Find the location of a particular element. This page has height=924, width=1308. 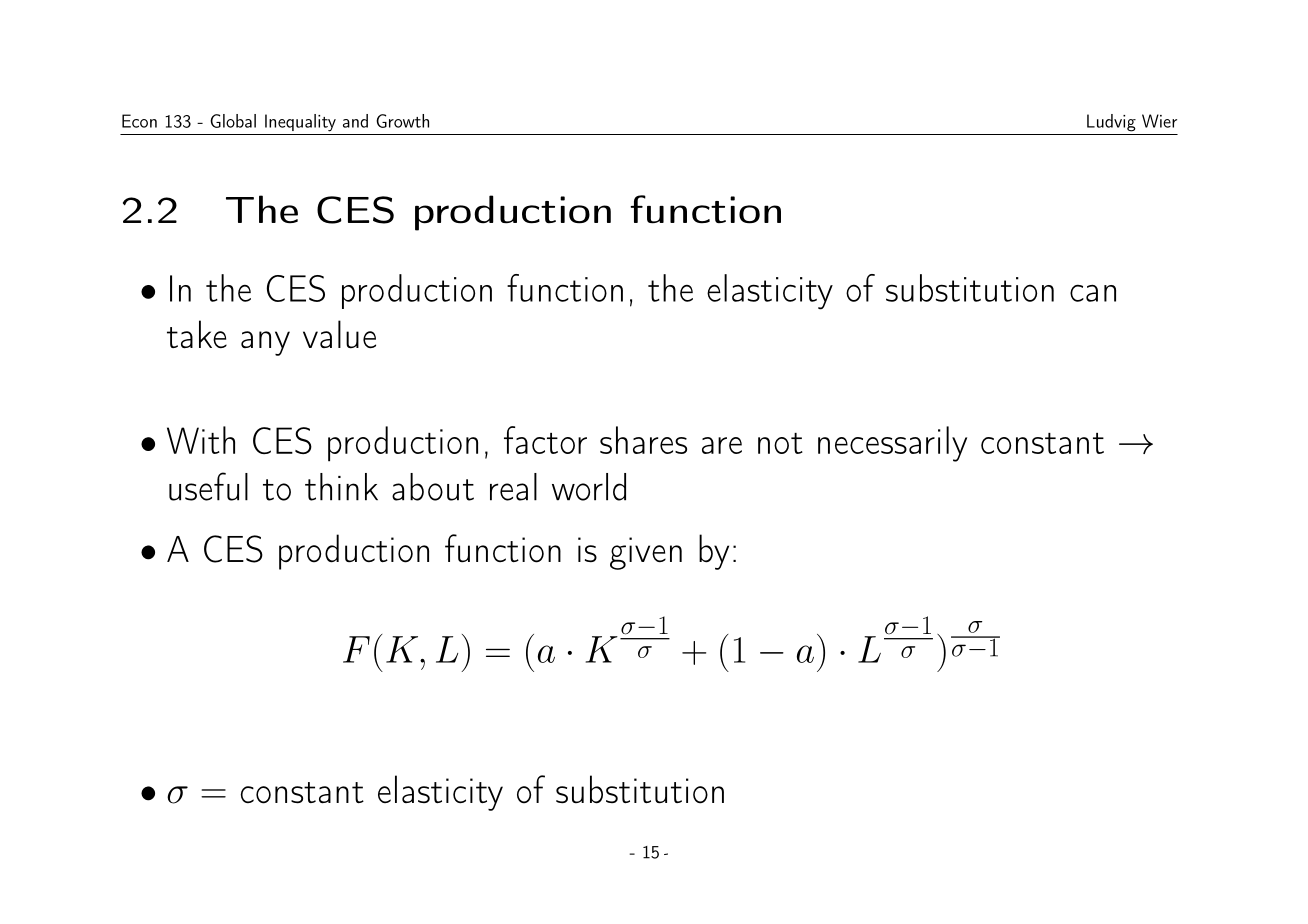

take is located at coordinates (197, 334).
